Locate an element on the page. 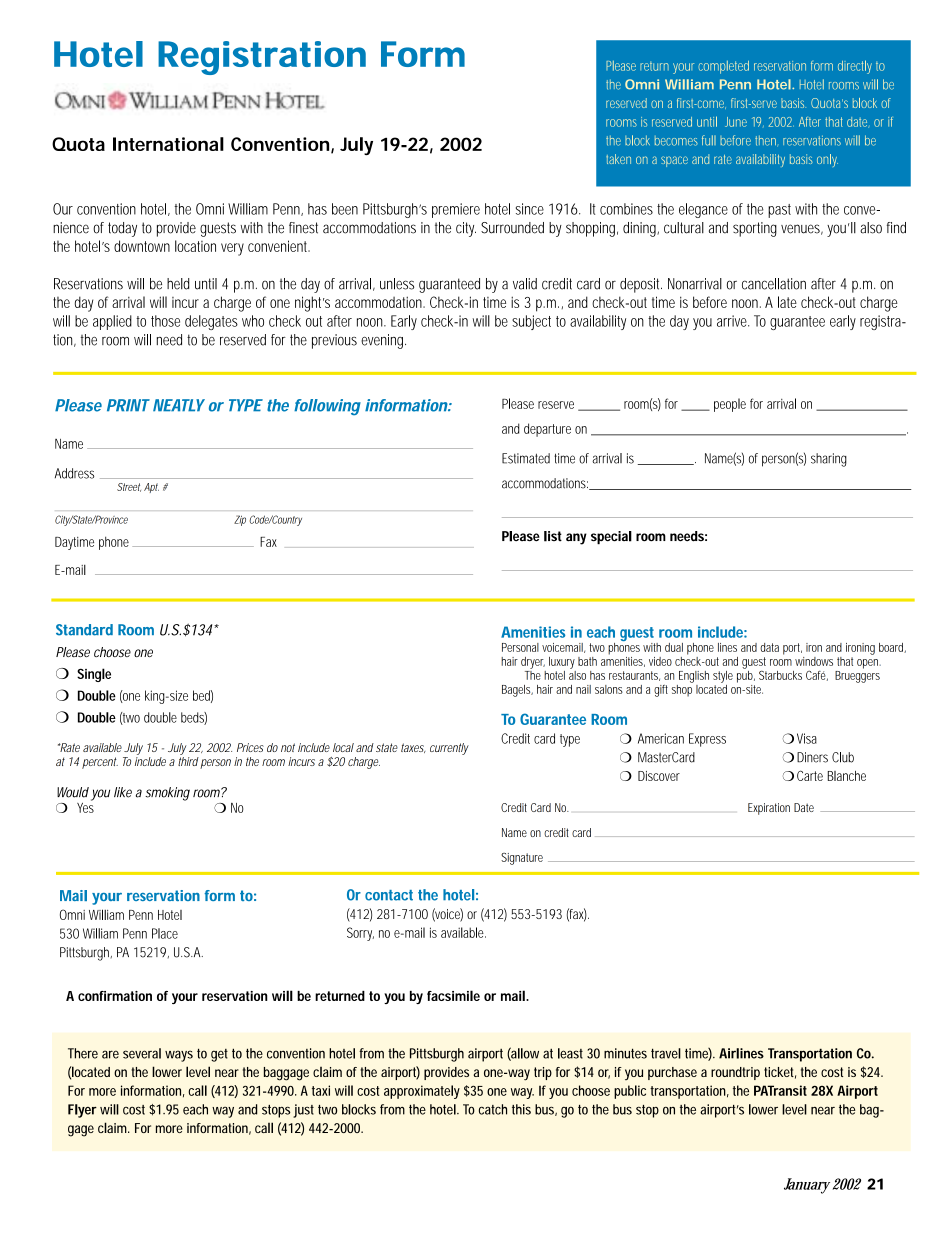 The height and width of the page is (1233, 952). Flyer is located at coordinates (82, 1111).
